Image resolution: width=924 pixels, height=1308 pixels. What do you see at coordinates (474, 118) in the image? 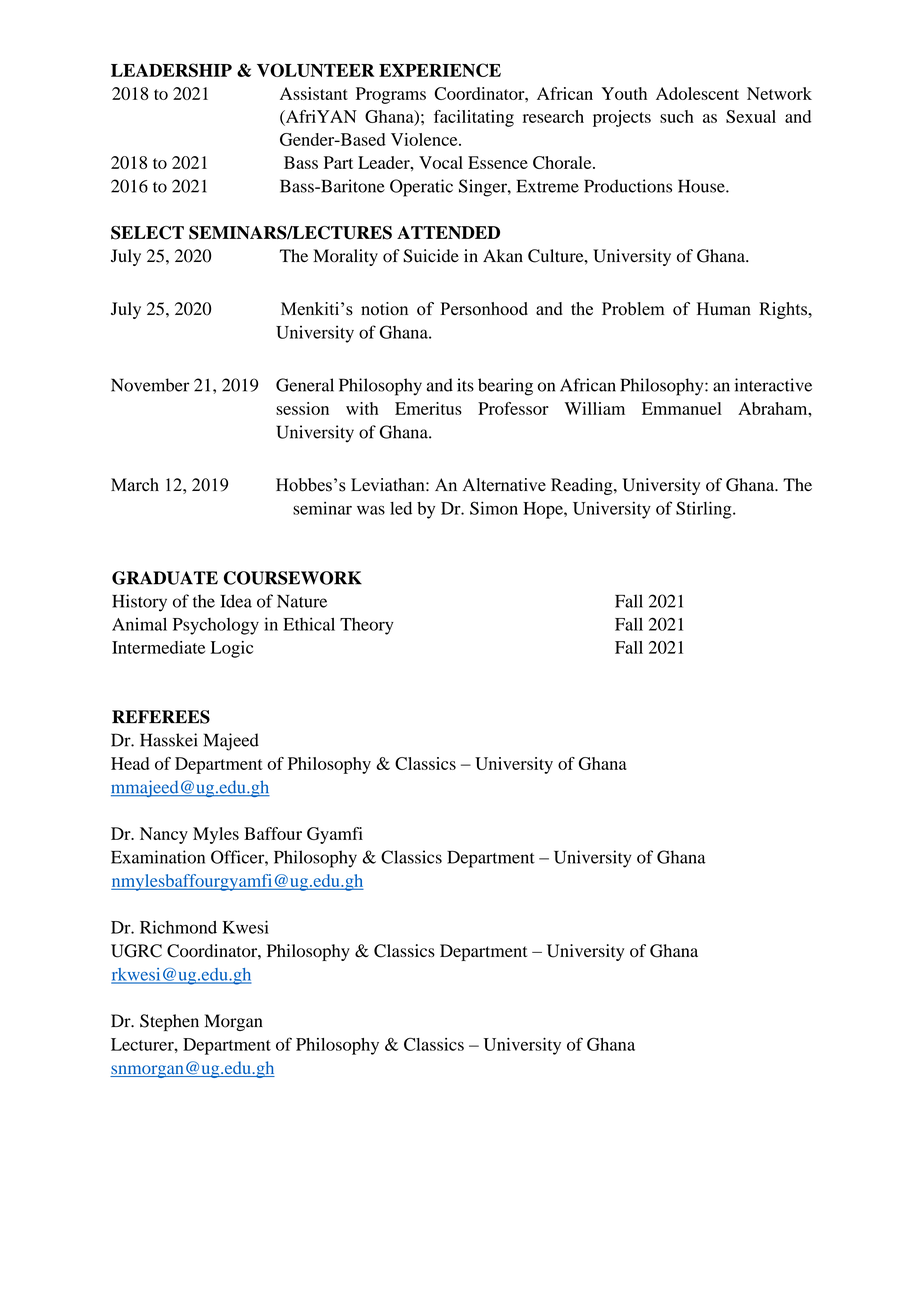
I see `facilitating` at bounding box center [474, 118].
